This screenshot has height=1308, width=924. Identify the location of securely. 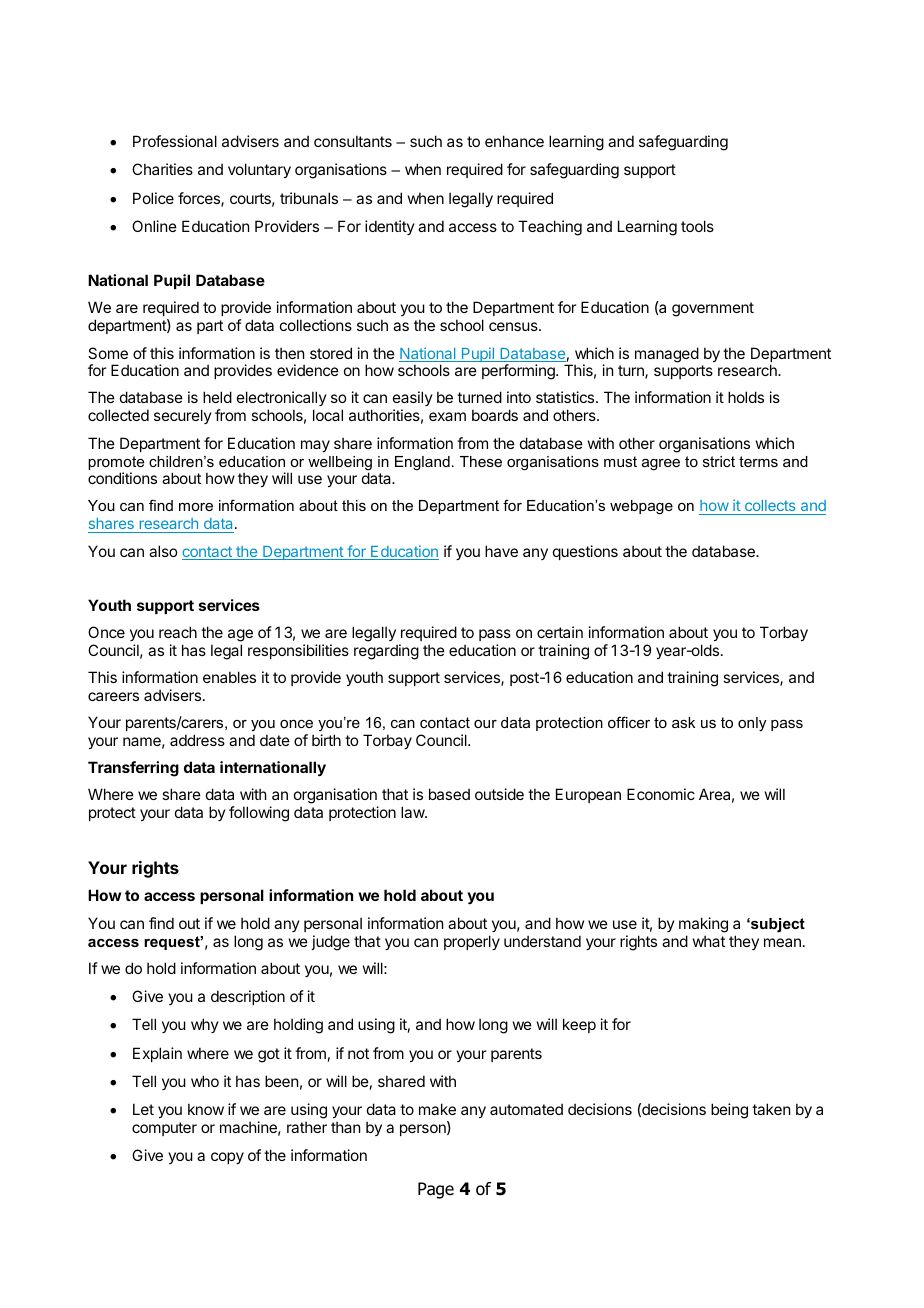
(183, 416).
